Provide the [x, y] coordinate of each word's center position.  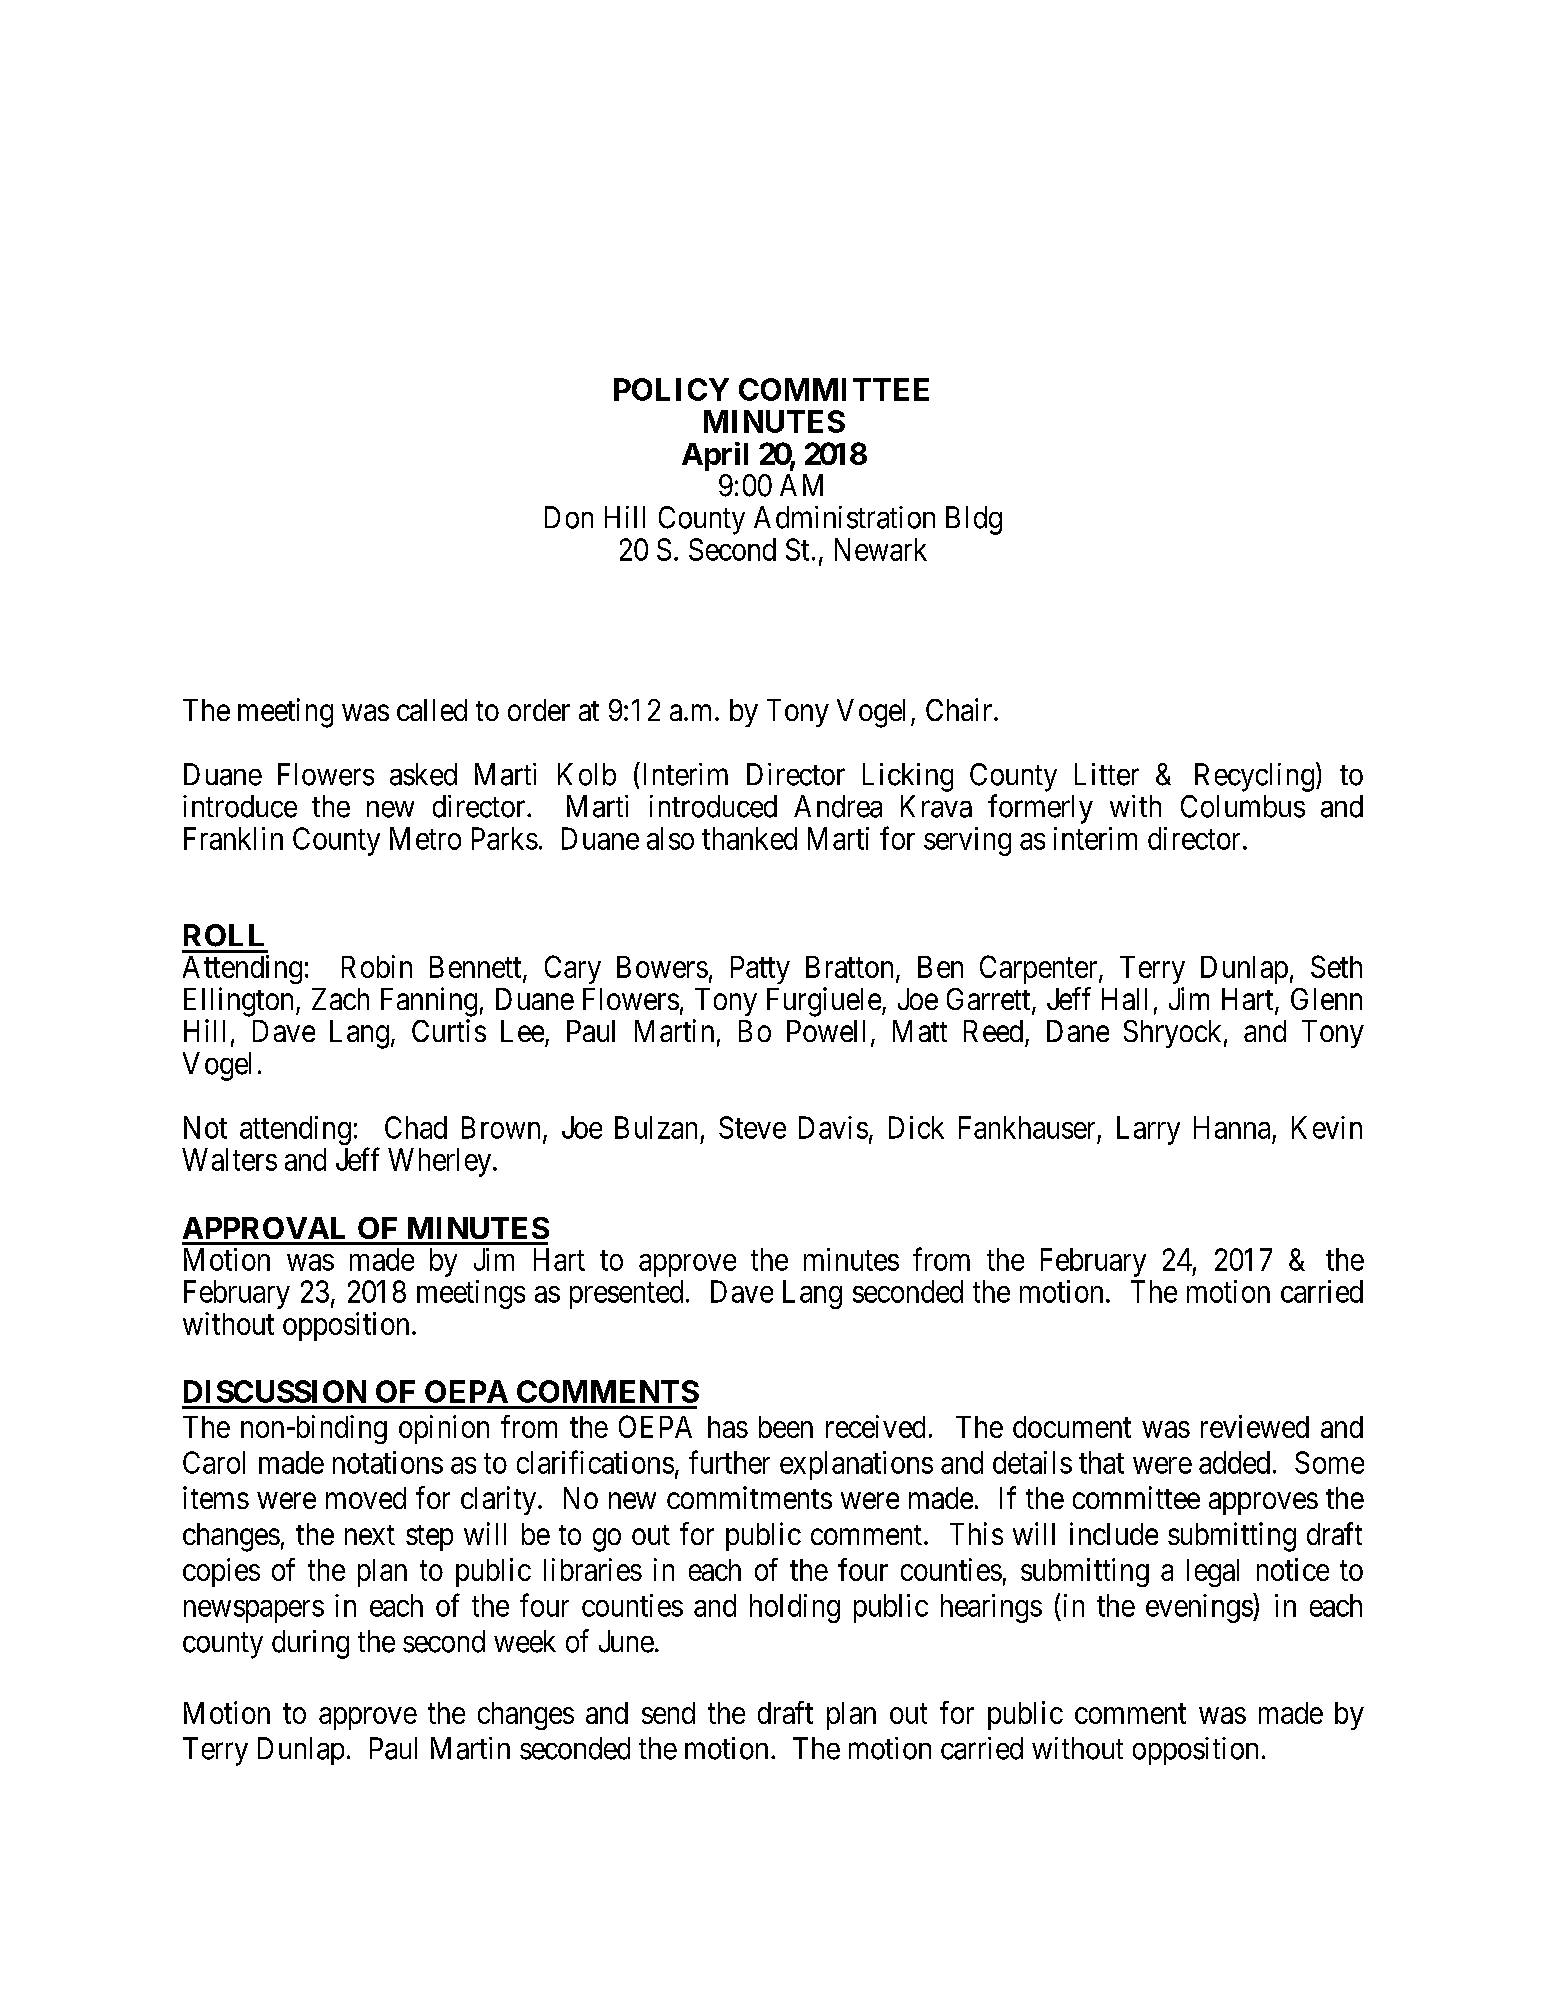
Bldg [974, 520]
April [715, 456]
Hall [1124, 999]
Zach [340, 999]
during [310, 1644]
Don [569, 517]
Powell [826, 1031]
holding [795, 1608]
